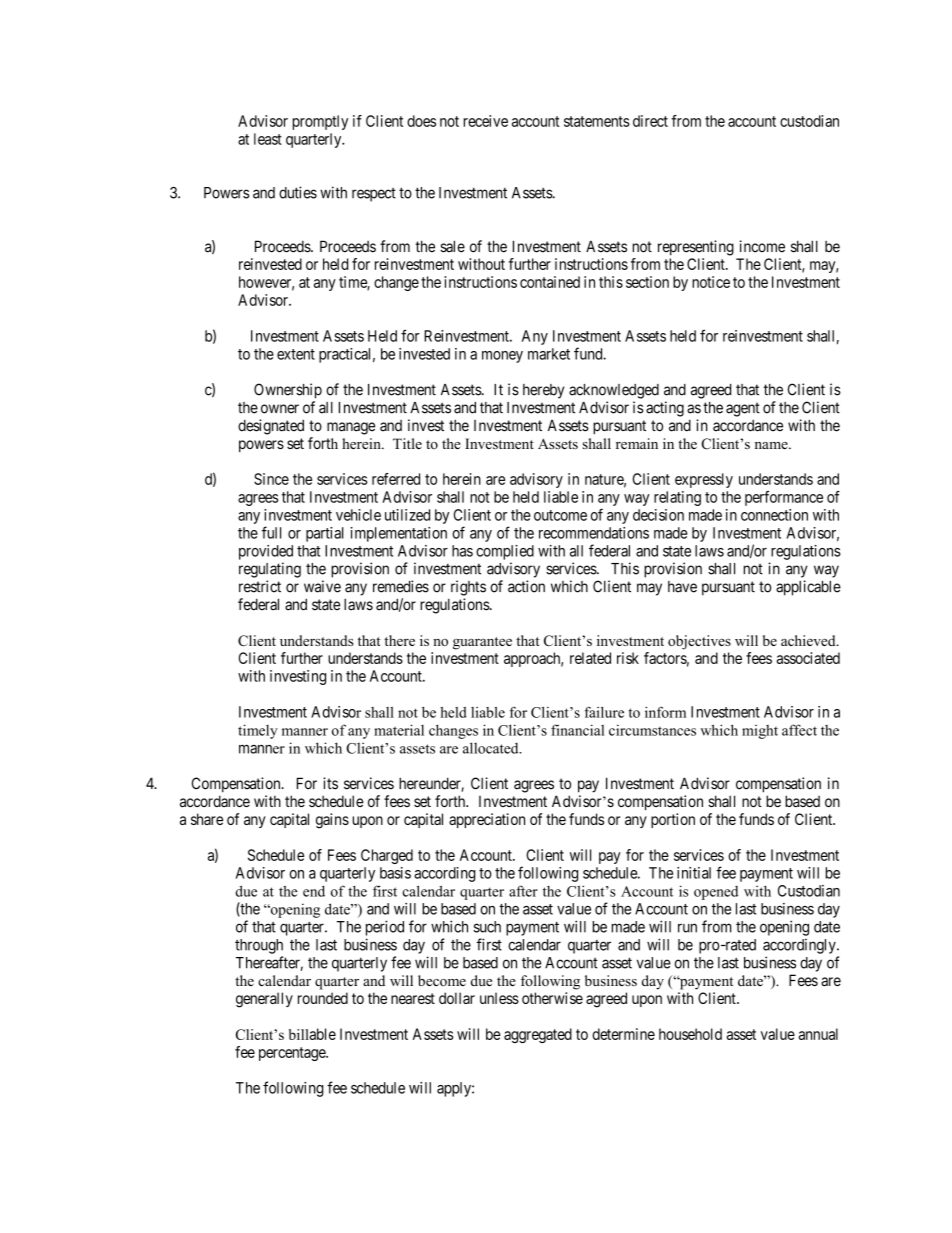  What do you see at coordinates (538, 1035) in the page?
I see `aggregated` at bounding box center [538, 1035].
